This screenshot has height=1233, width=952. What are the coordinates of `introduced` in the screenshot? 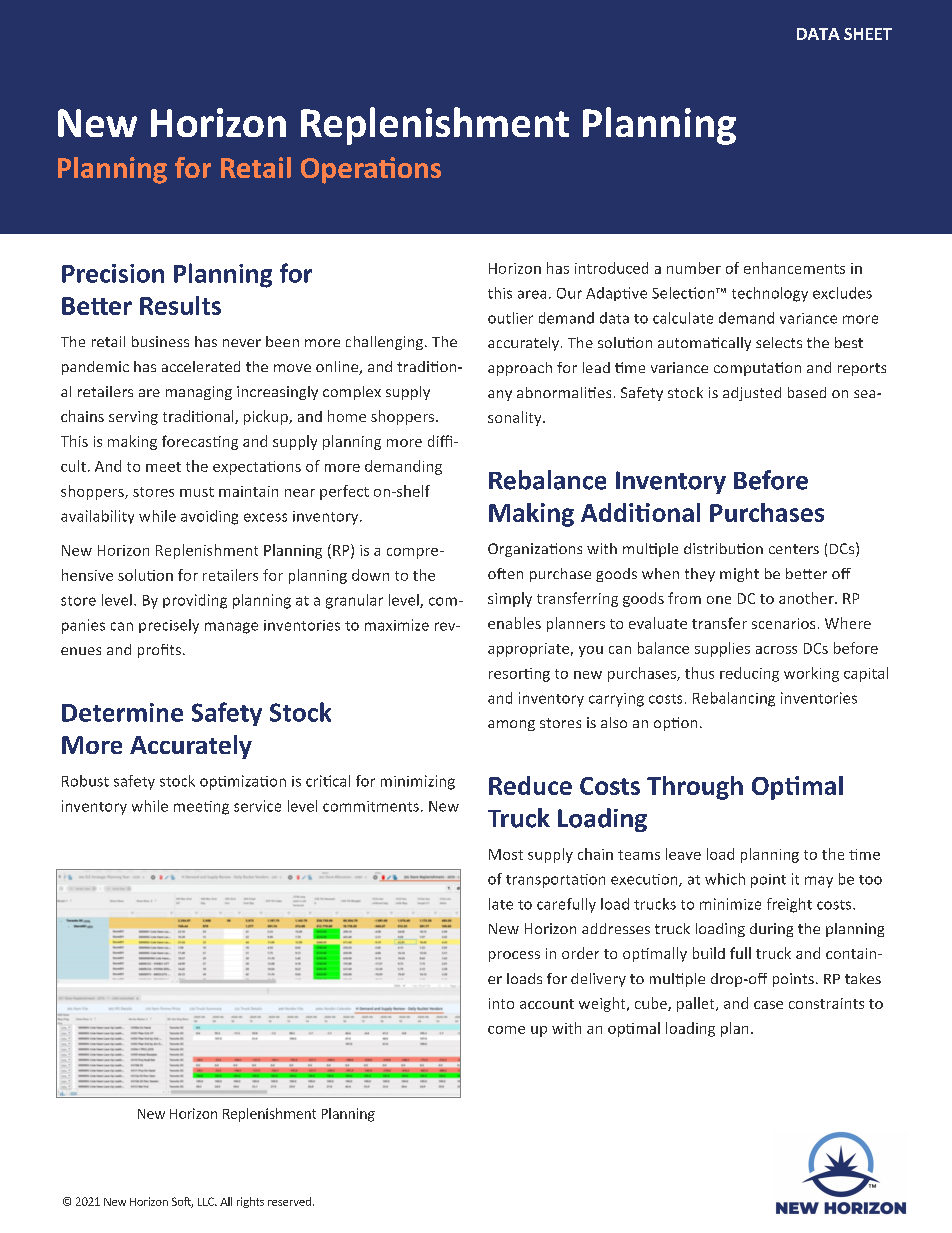 It's located at (611, 268).
